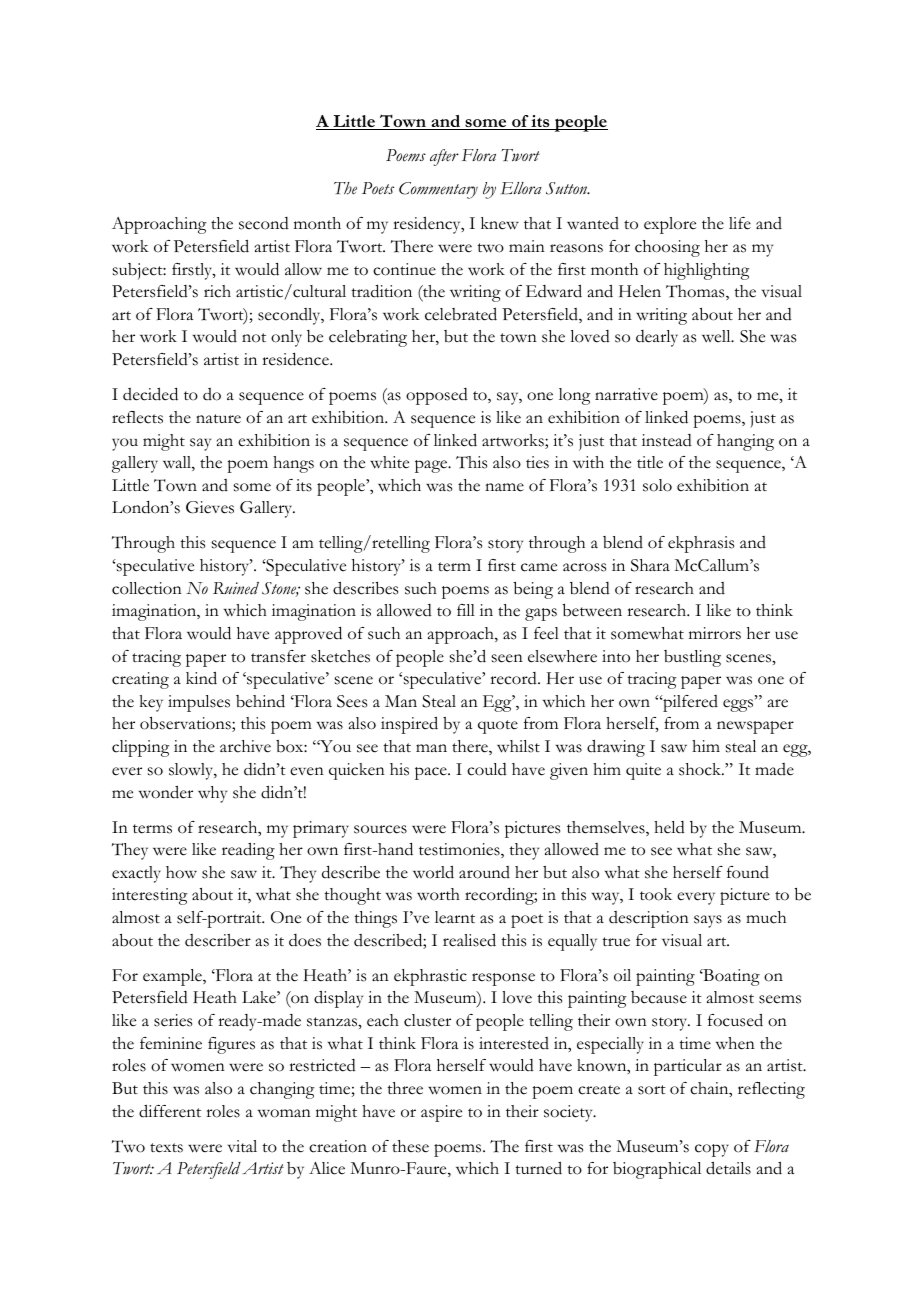 The height and width of the page is (1308, 924). I want to click on Commentary, so click(438, 190).
